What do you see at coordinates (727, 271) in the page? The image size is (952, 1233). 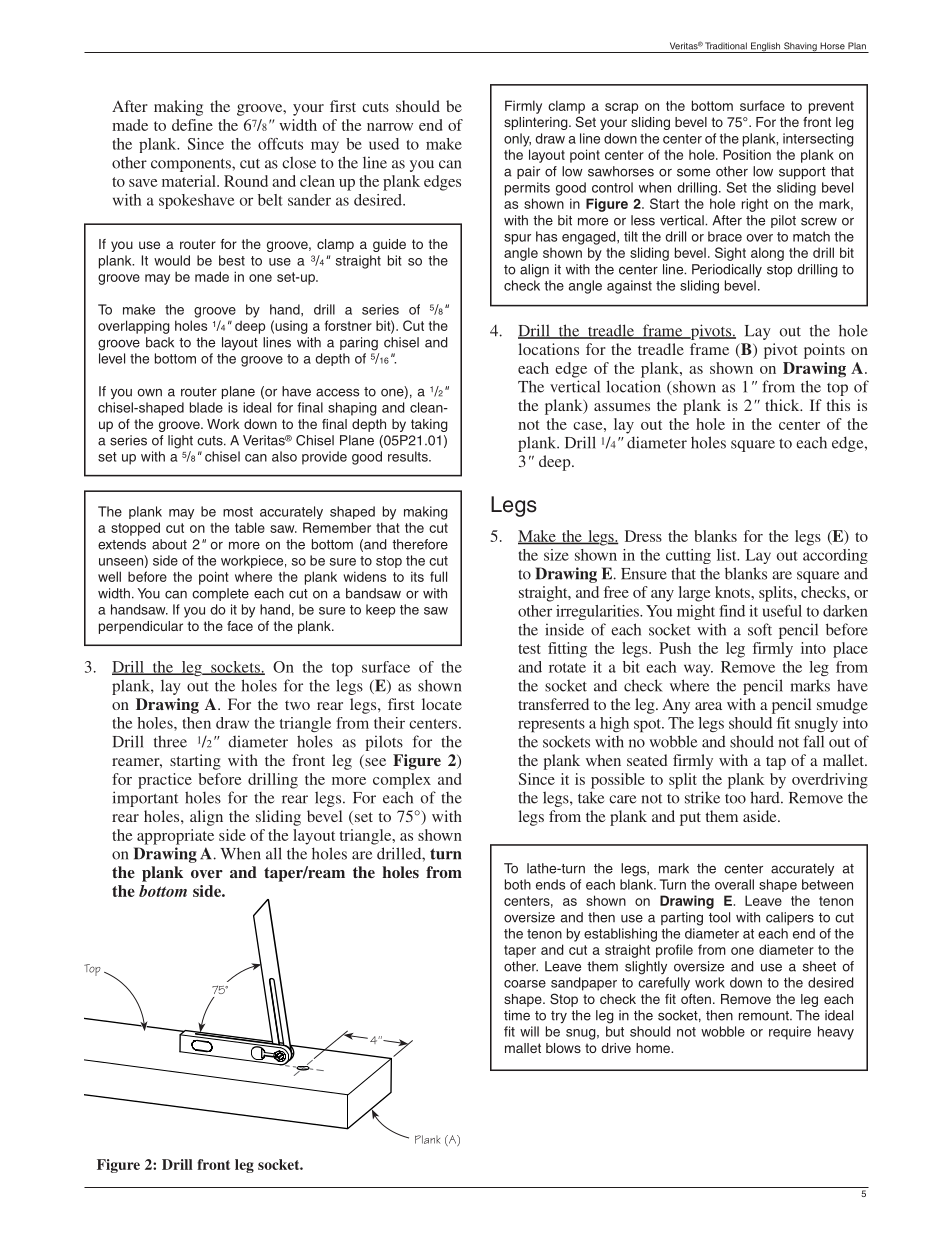 I see `Periodically` at bounding box center [727, 271].
